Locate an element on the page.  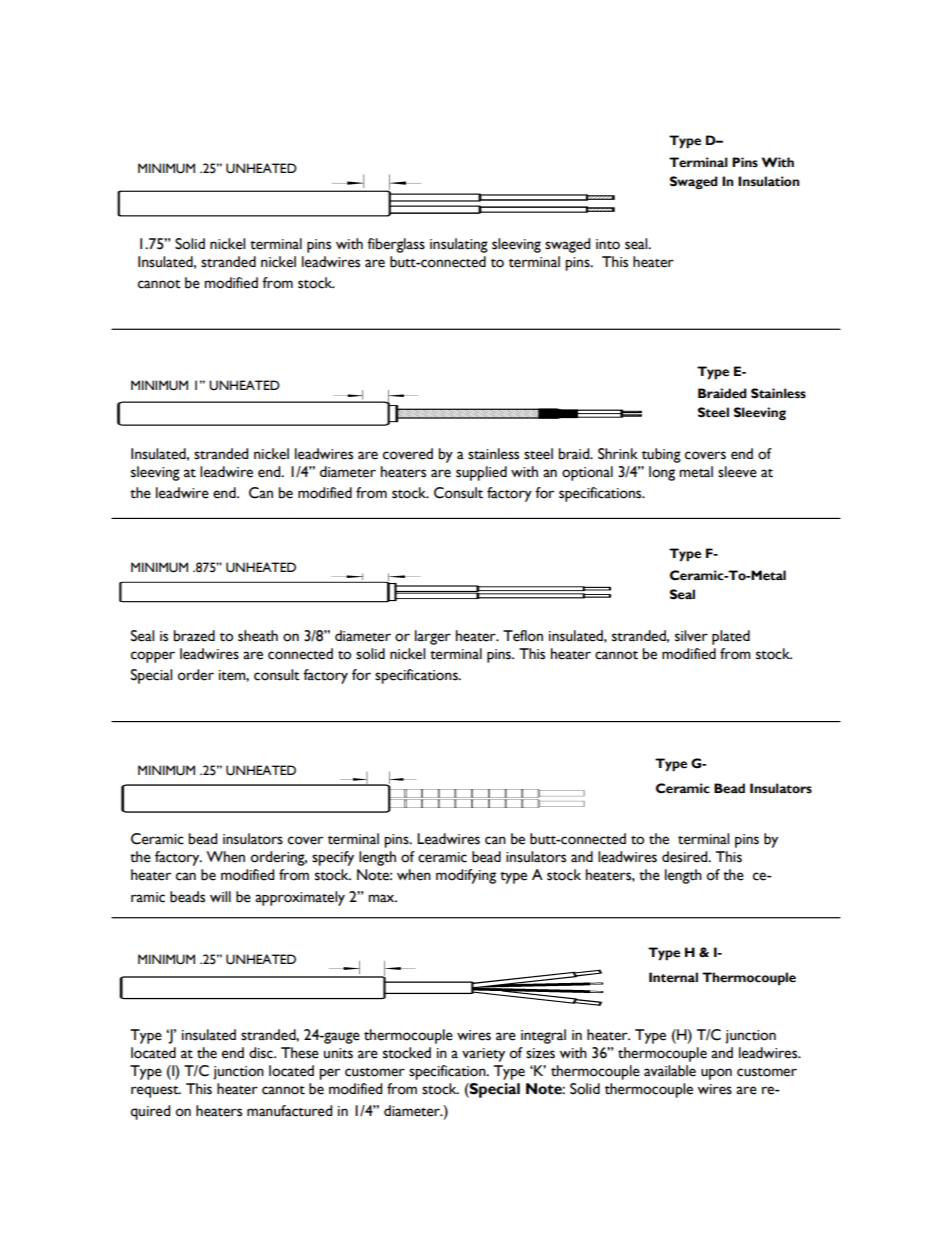
fiberglass is located at coordinates (396, 245).
